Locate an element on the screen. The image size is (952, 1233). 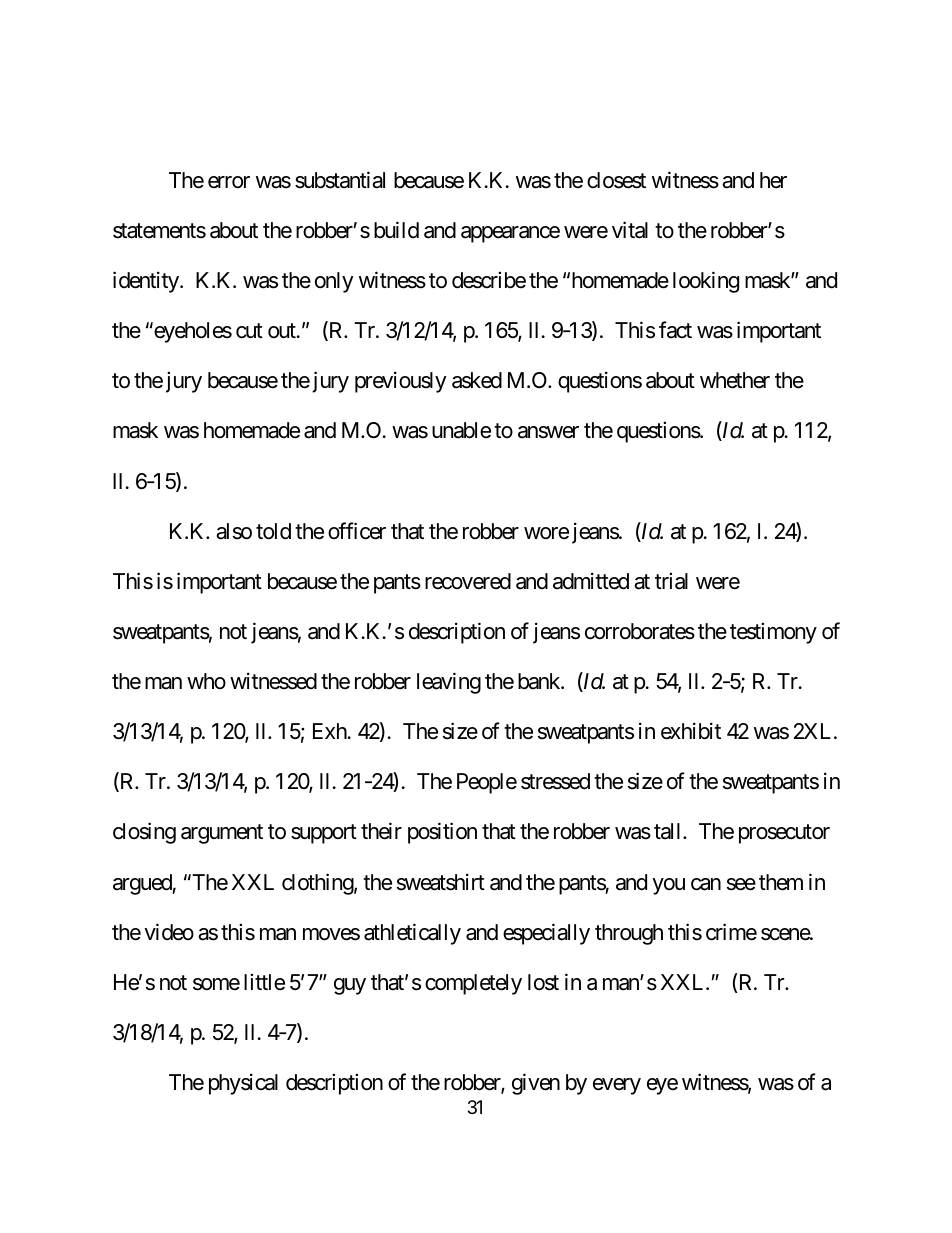
whether is located at coordinates (735, 380).
